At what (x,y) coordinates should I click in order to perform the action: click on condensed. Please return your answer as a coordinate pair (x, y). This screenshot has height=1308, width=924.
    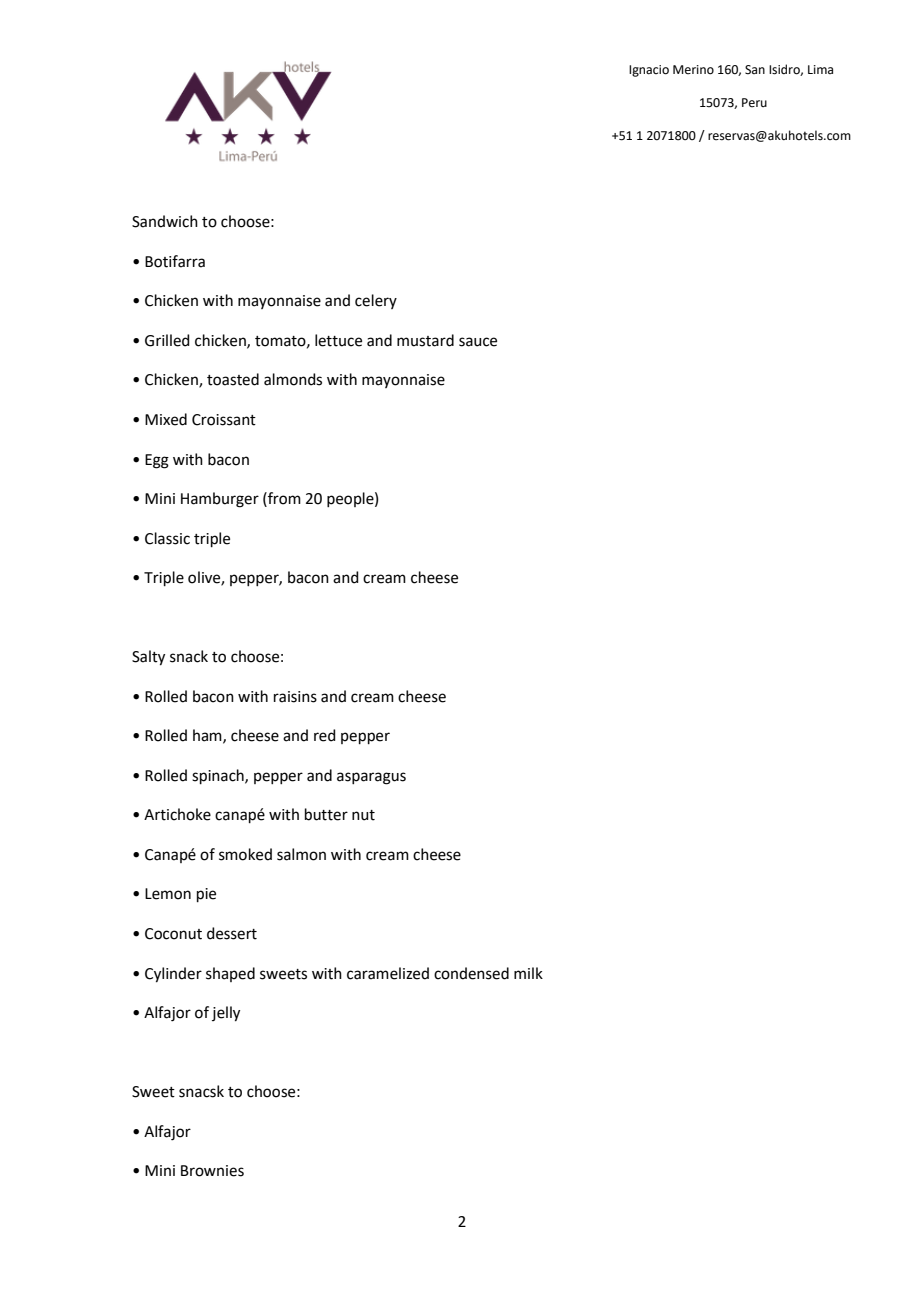
    Looking at the image, I should click on (471, 973).
